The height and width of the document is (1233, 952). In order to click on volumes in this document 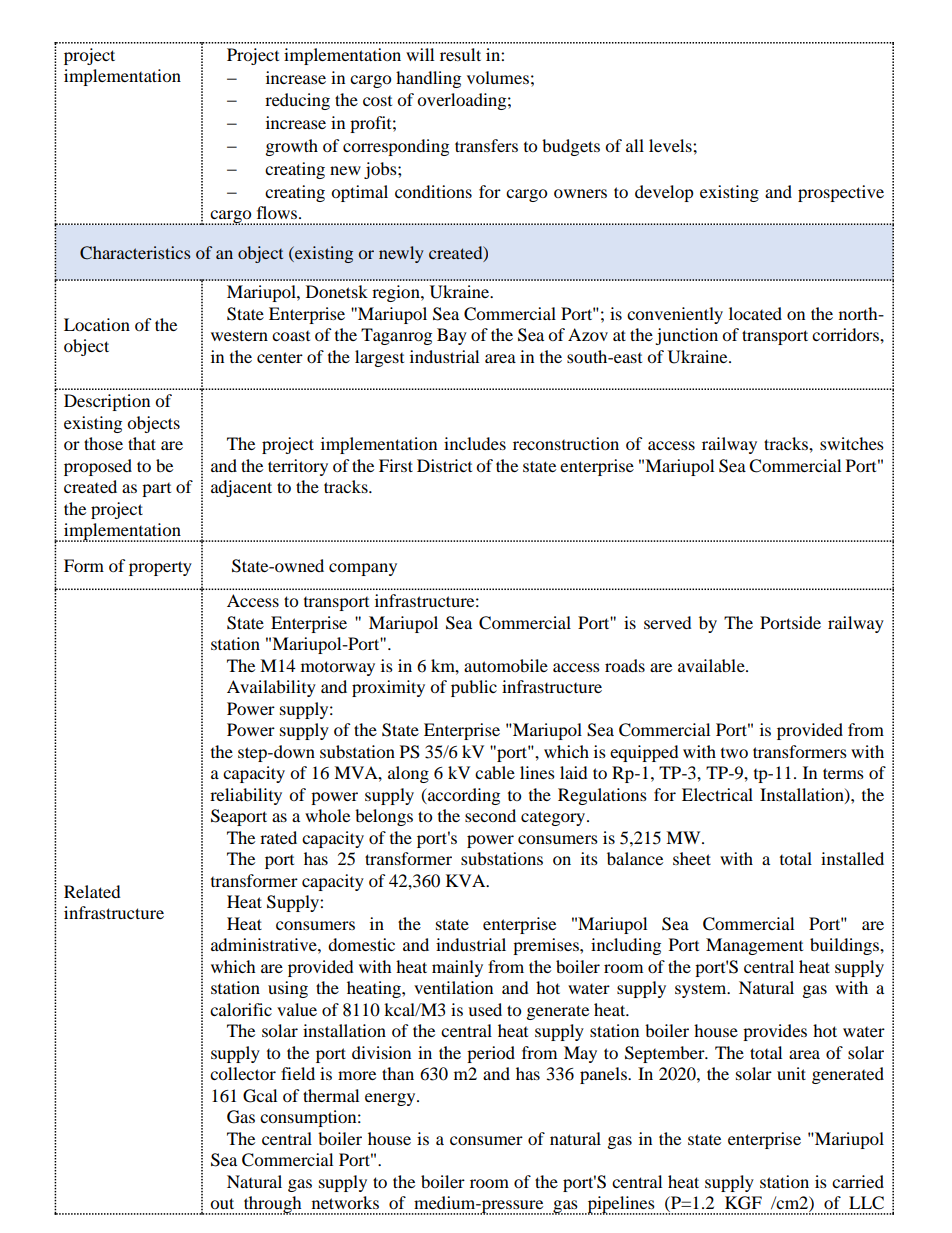, I will do `click(498, 77)`.
